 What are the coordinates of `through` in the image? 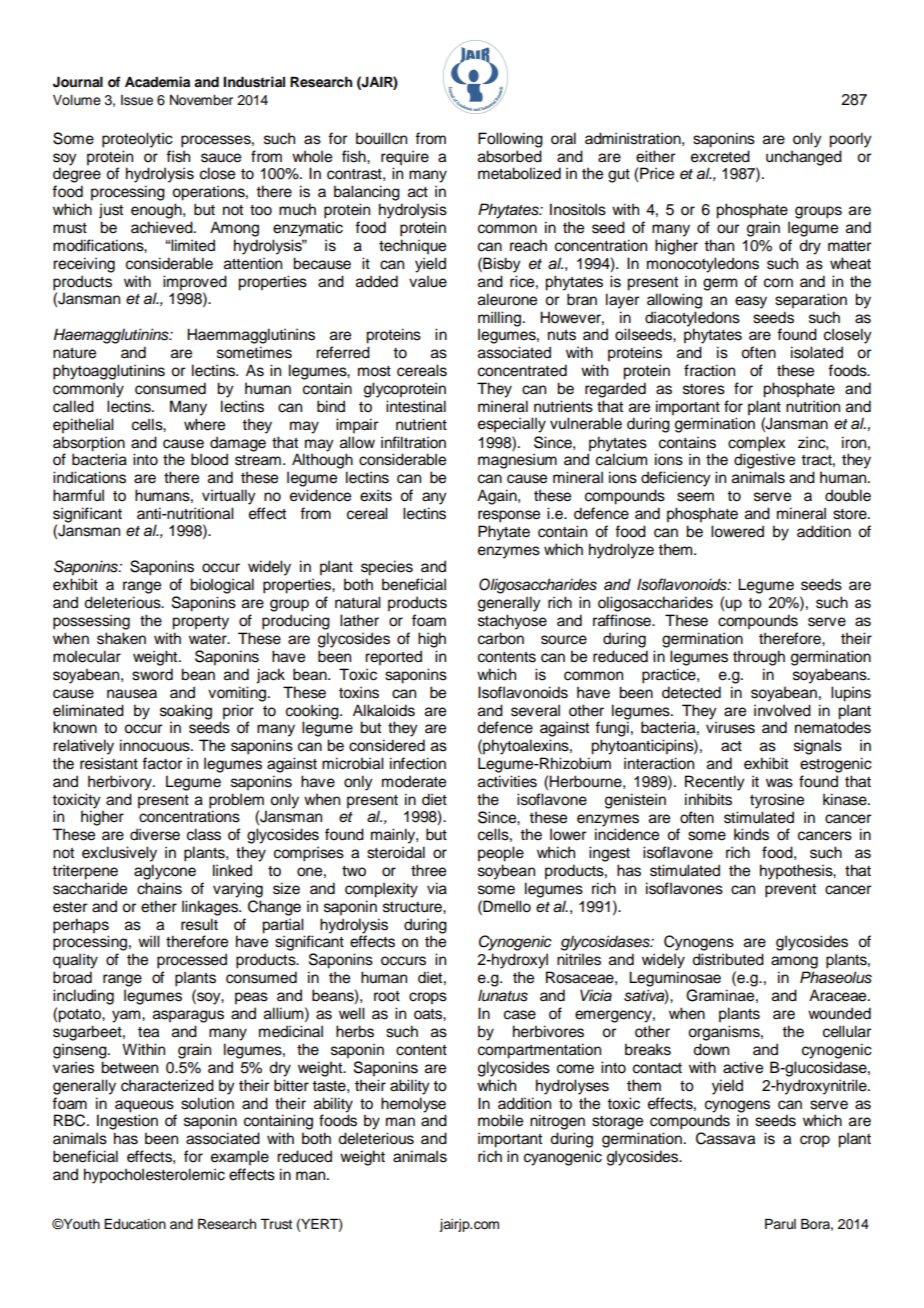 It's located at (759, 658).
